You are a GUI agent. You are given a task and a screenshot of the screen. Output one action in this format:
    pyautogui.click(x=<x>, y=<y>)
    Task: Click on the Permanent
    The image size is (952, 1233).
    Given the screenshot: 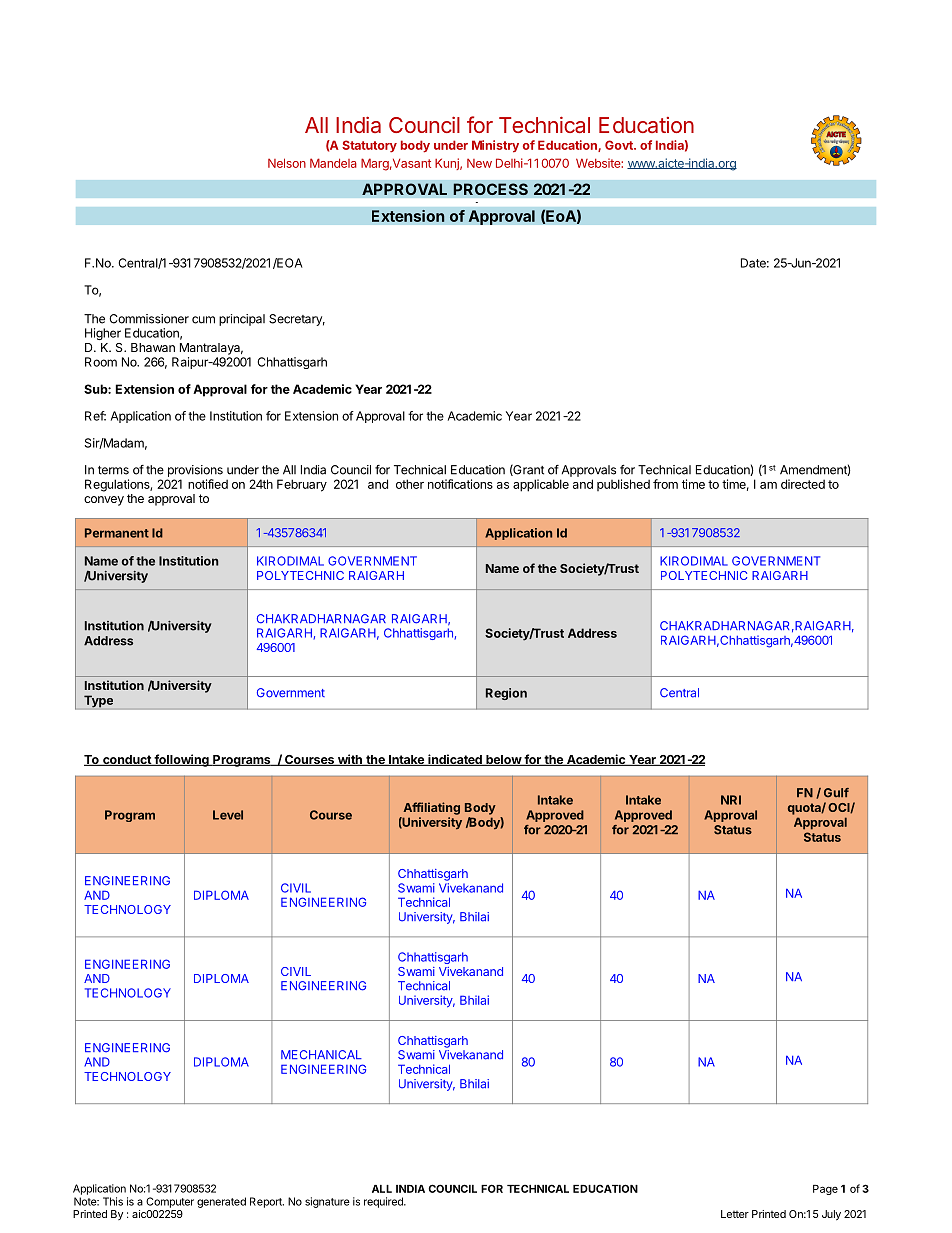 What is the action you would take?
    pyautogui.click(x=117, y=533)
